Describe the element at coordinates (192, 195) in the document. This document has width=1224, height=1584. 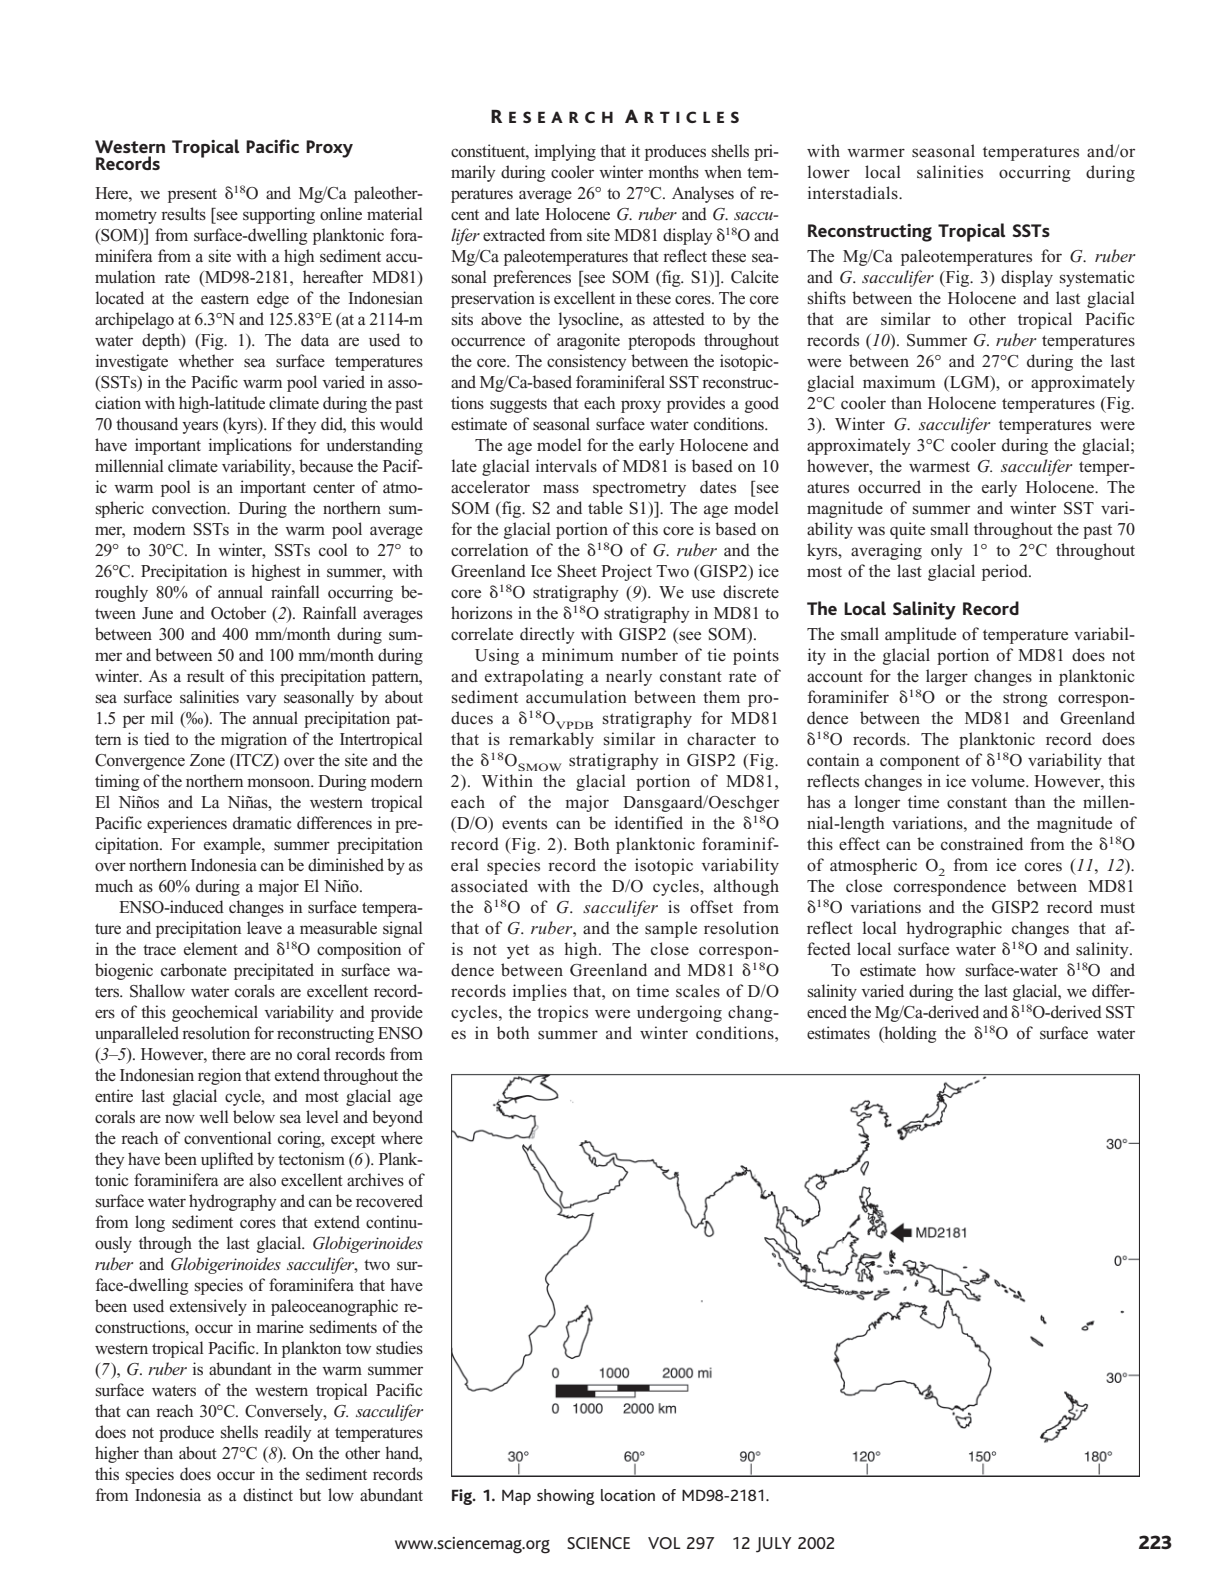
I see `present` at that location.
